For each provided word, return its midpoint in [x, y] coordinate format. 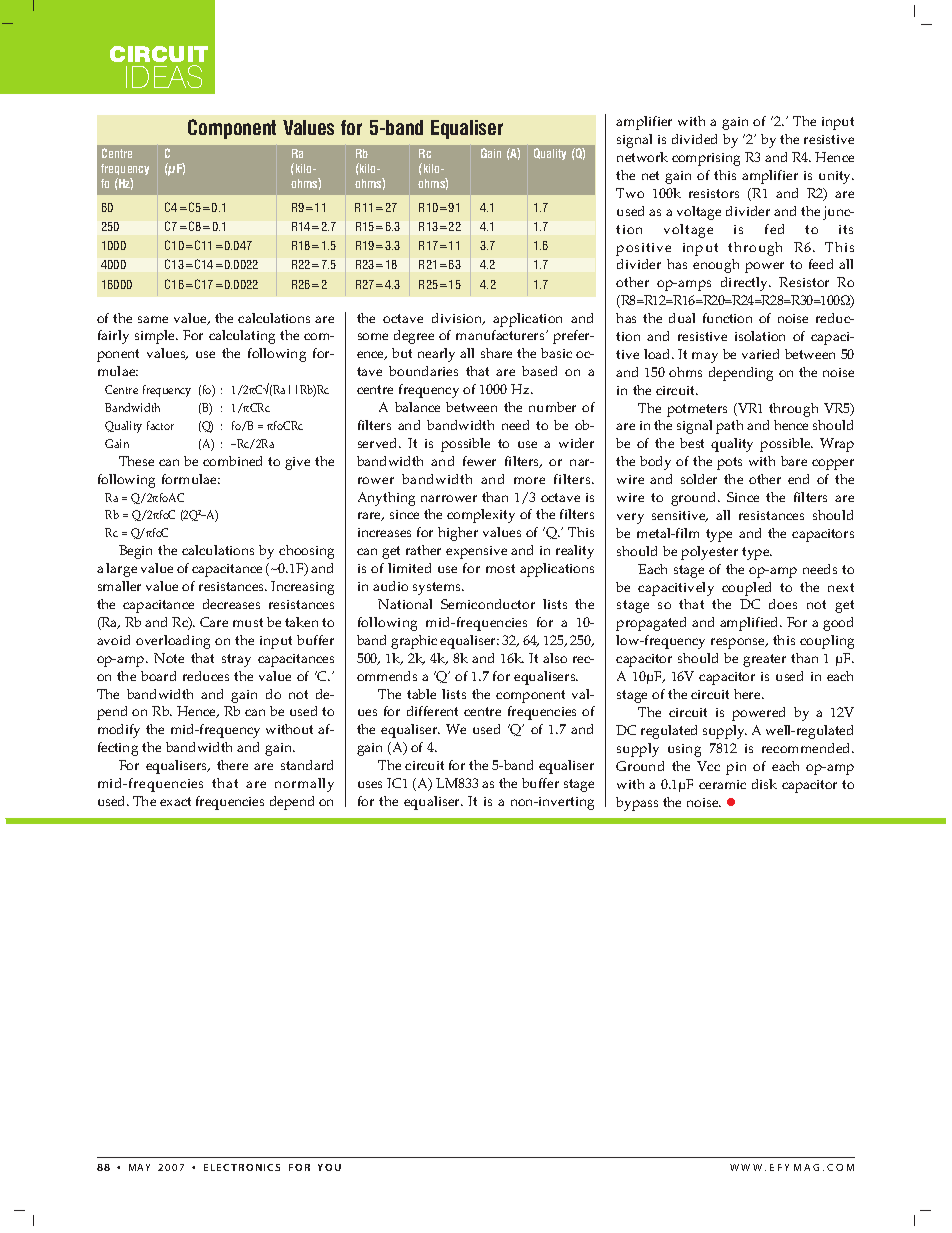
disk [764, 784]
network [642, 157]
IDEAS [164, 76]
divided [694, 139]
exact [175, 801]
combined [232, 461]
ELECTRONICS [242, 1167]
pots [729, 463]
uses [370, 784]
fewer [479, 461]
